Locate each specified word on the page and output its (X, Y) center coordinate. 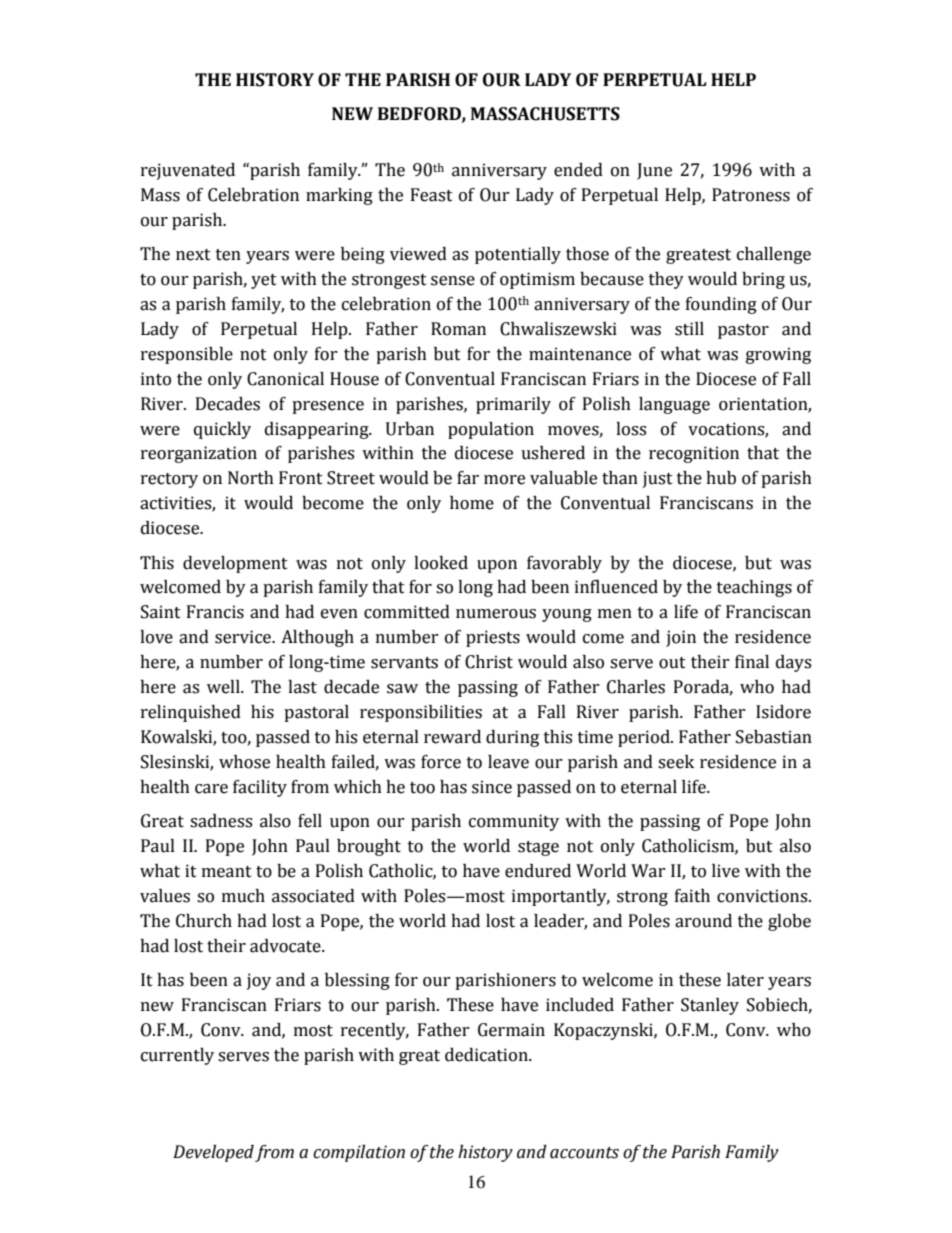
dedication (487, 1055)
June (654, 171)
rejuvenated (188, 171)
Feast (432, 195)
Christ (489, 662)
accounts (584, 1153)
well (224, 687)
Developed (213, 1153)
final (752, 662)
